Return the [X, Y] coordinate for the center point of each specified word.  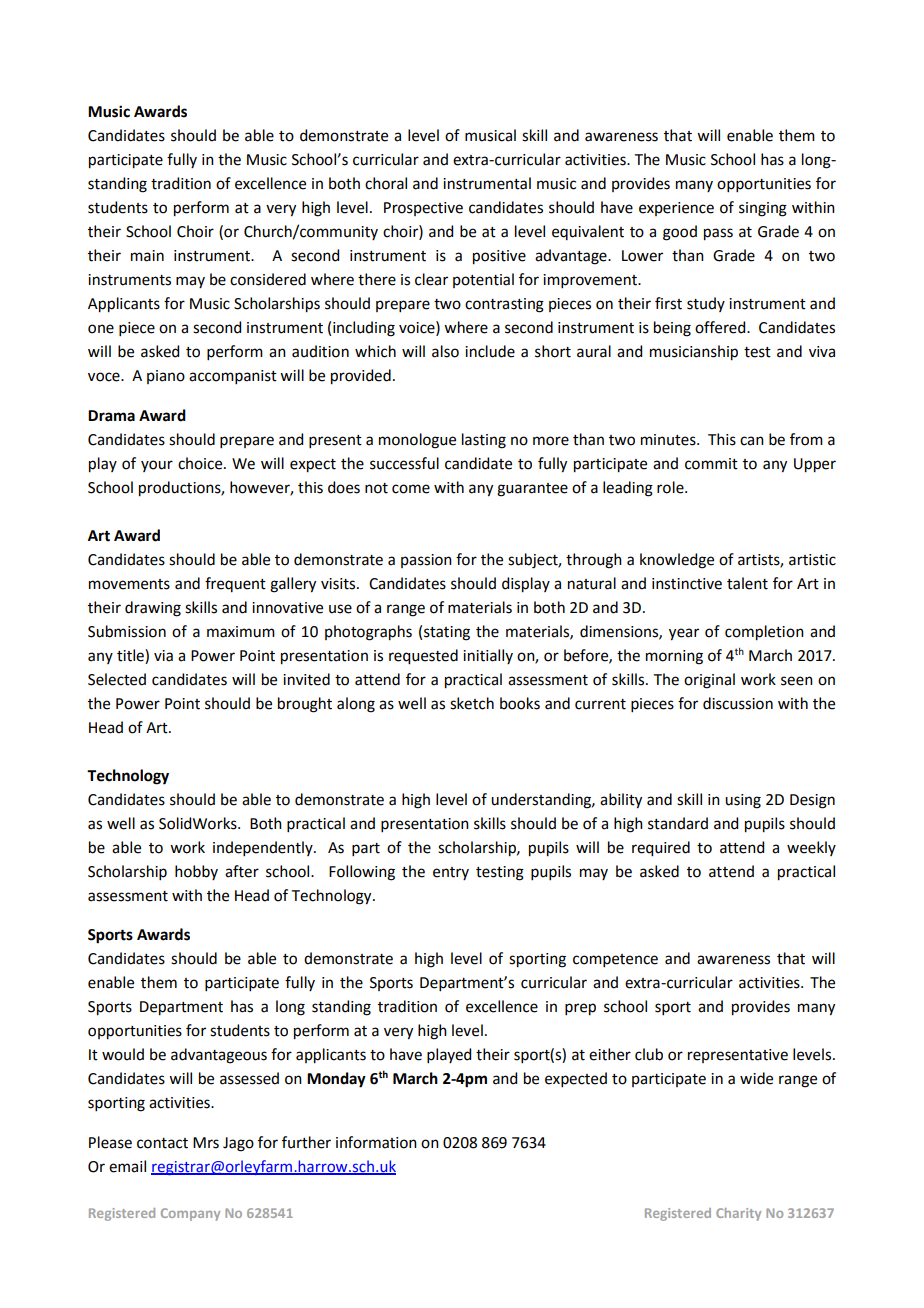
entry [451, 873]
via [163, 656]
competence [615, 960]
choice [201, 463]
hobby [196, 872]
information [376, 1142]
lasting [484, 441]
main [147, 256]
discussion [738, 703]
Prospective [423, 209]
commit [711, 464]
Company [190, 1214]
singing [763, 209]
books [520, 703]
